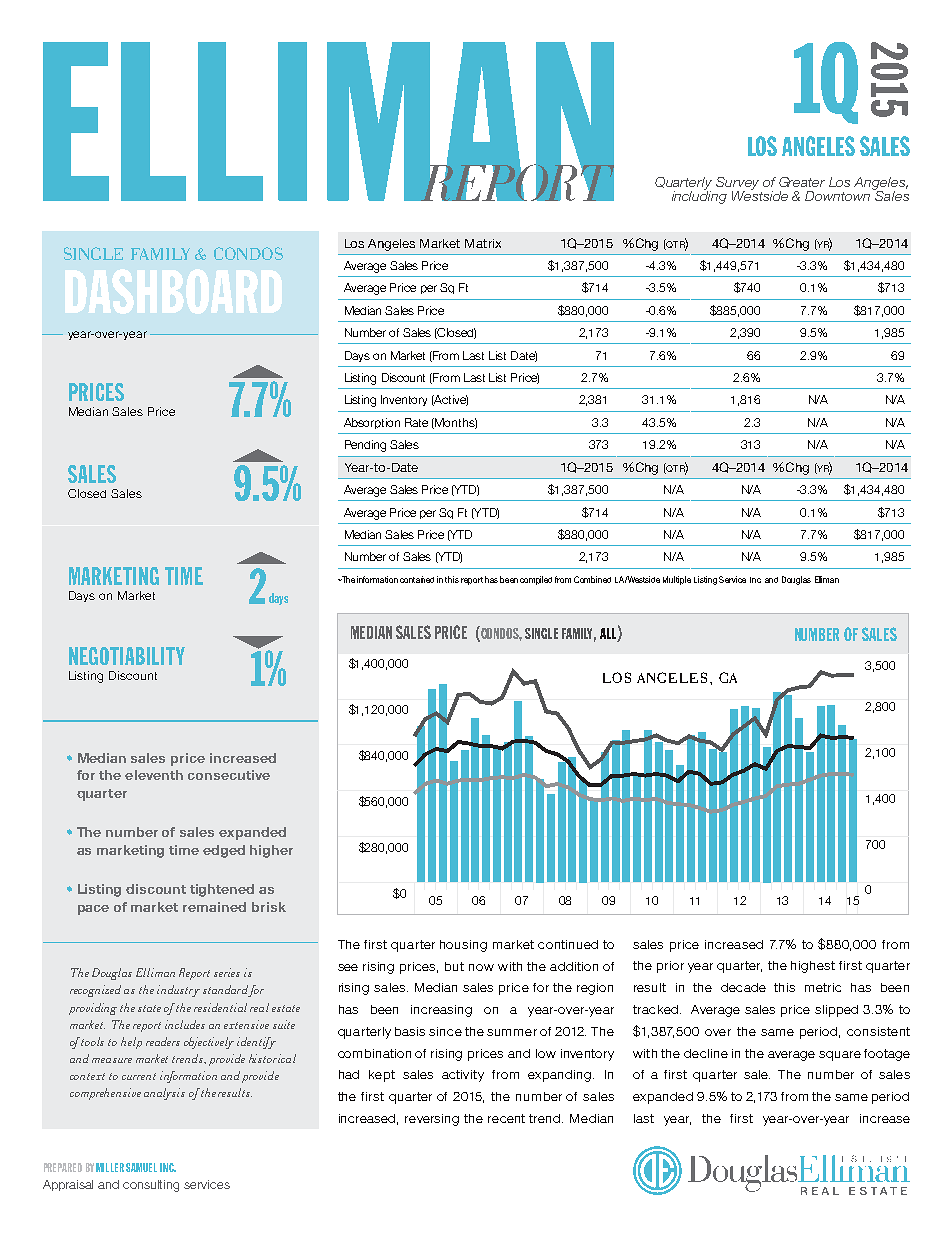  I want to click on edged, so click(224, 851).
